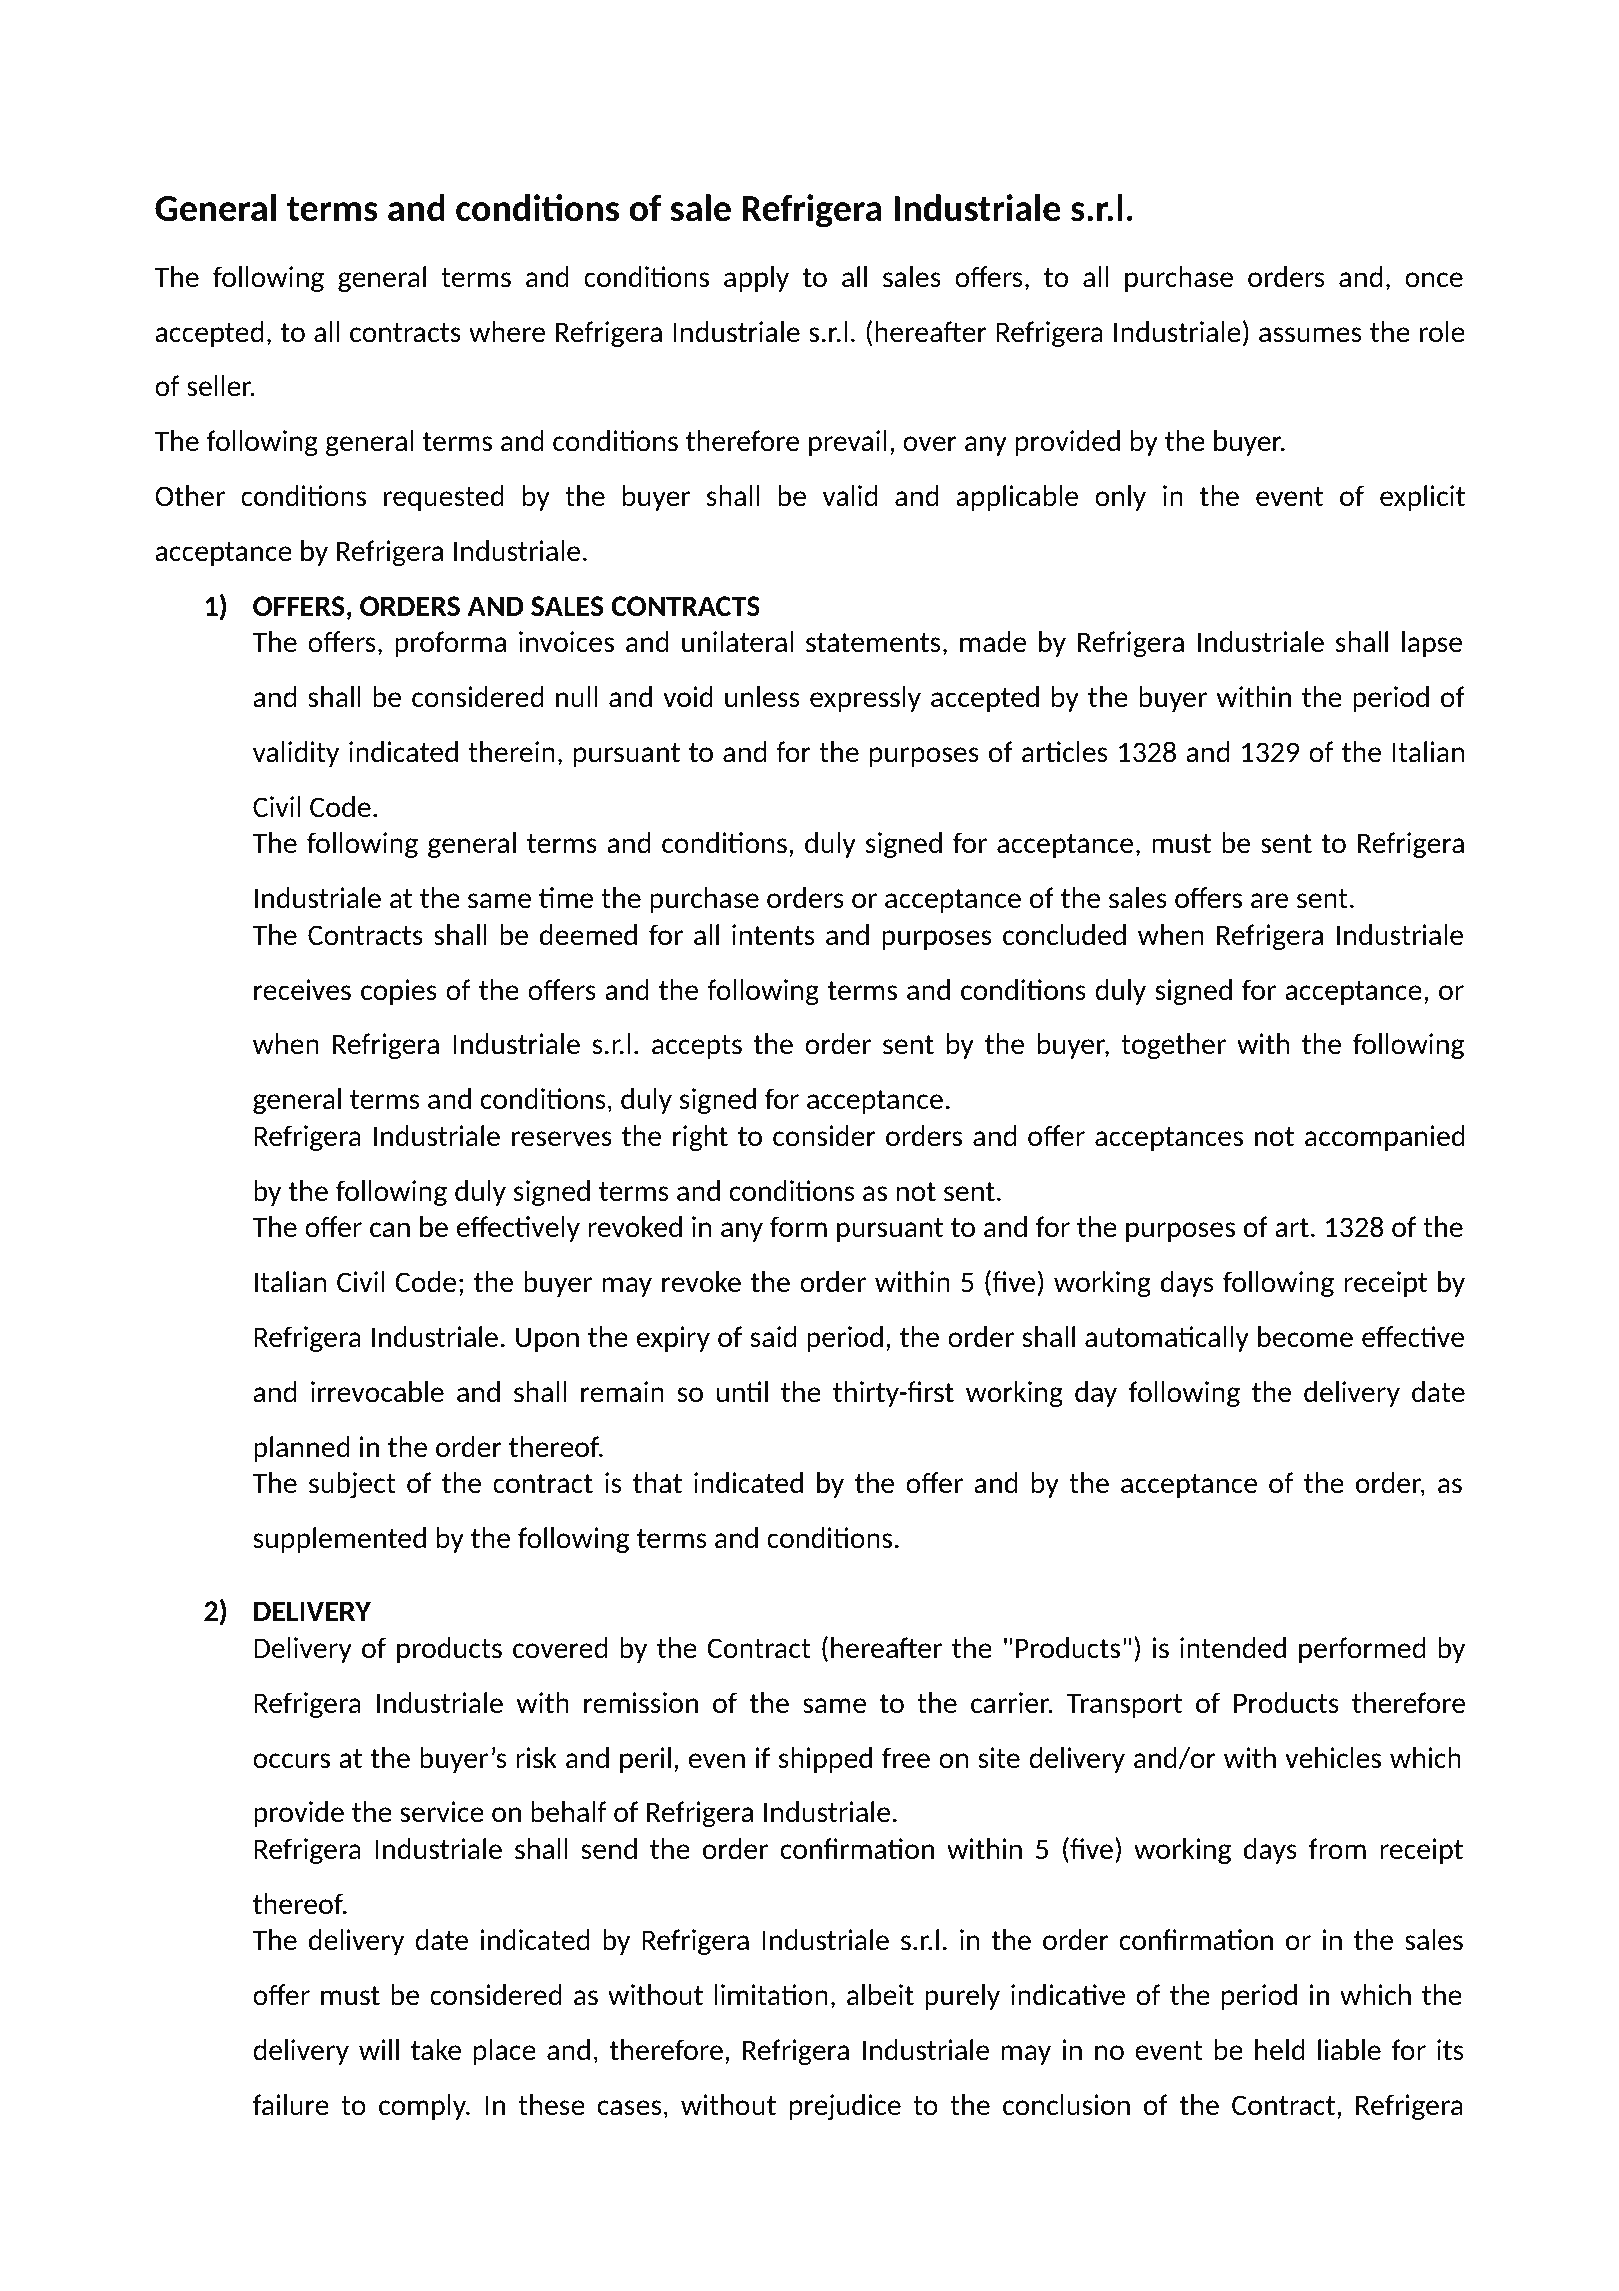 This screenshot has height=2291, width=1619. Describe the element at coordinates (825, 1760) in the screenshot. I see `shipped` at that location.
